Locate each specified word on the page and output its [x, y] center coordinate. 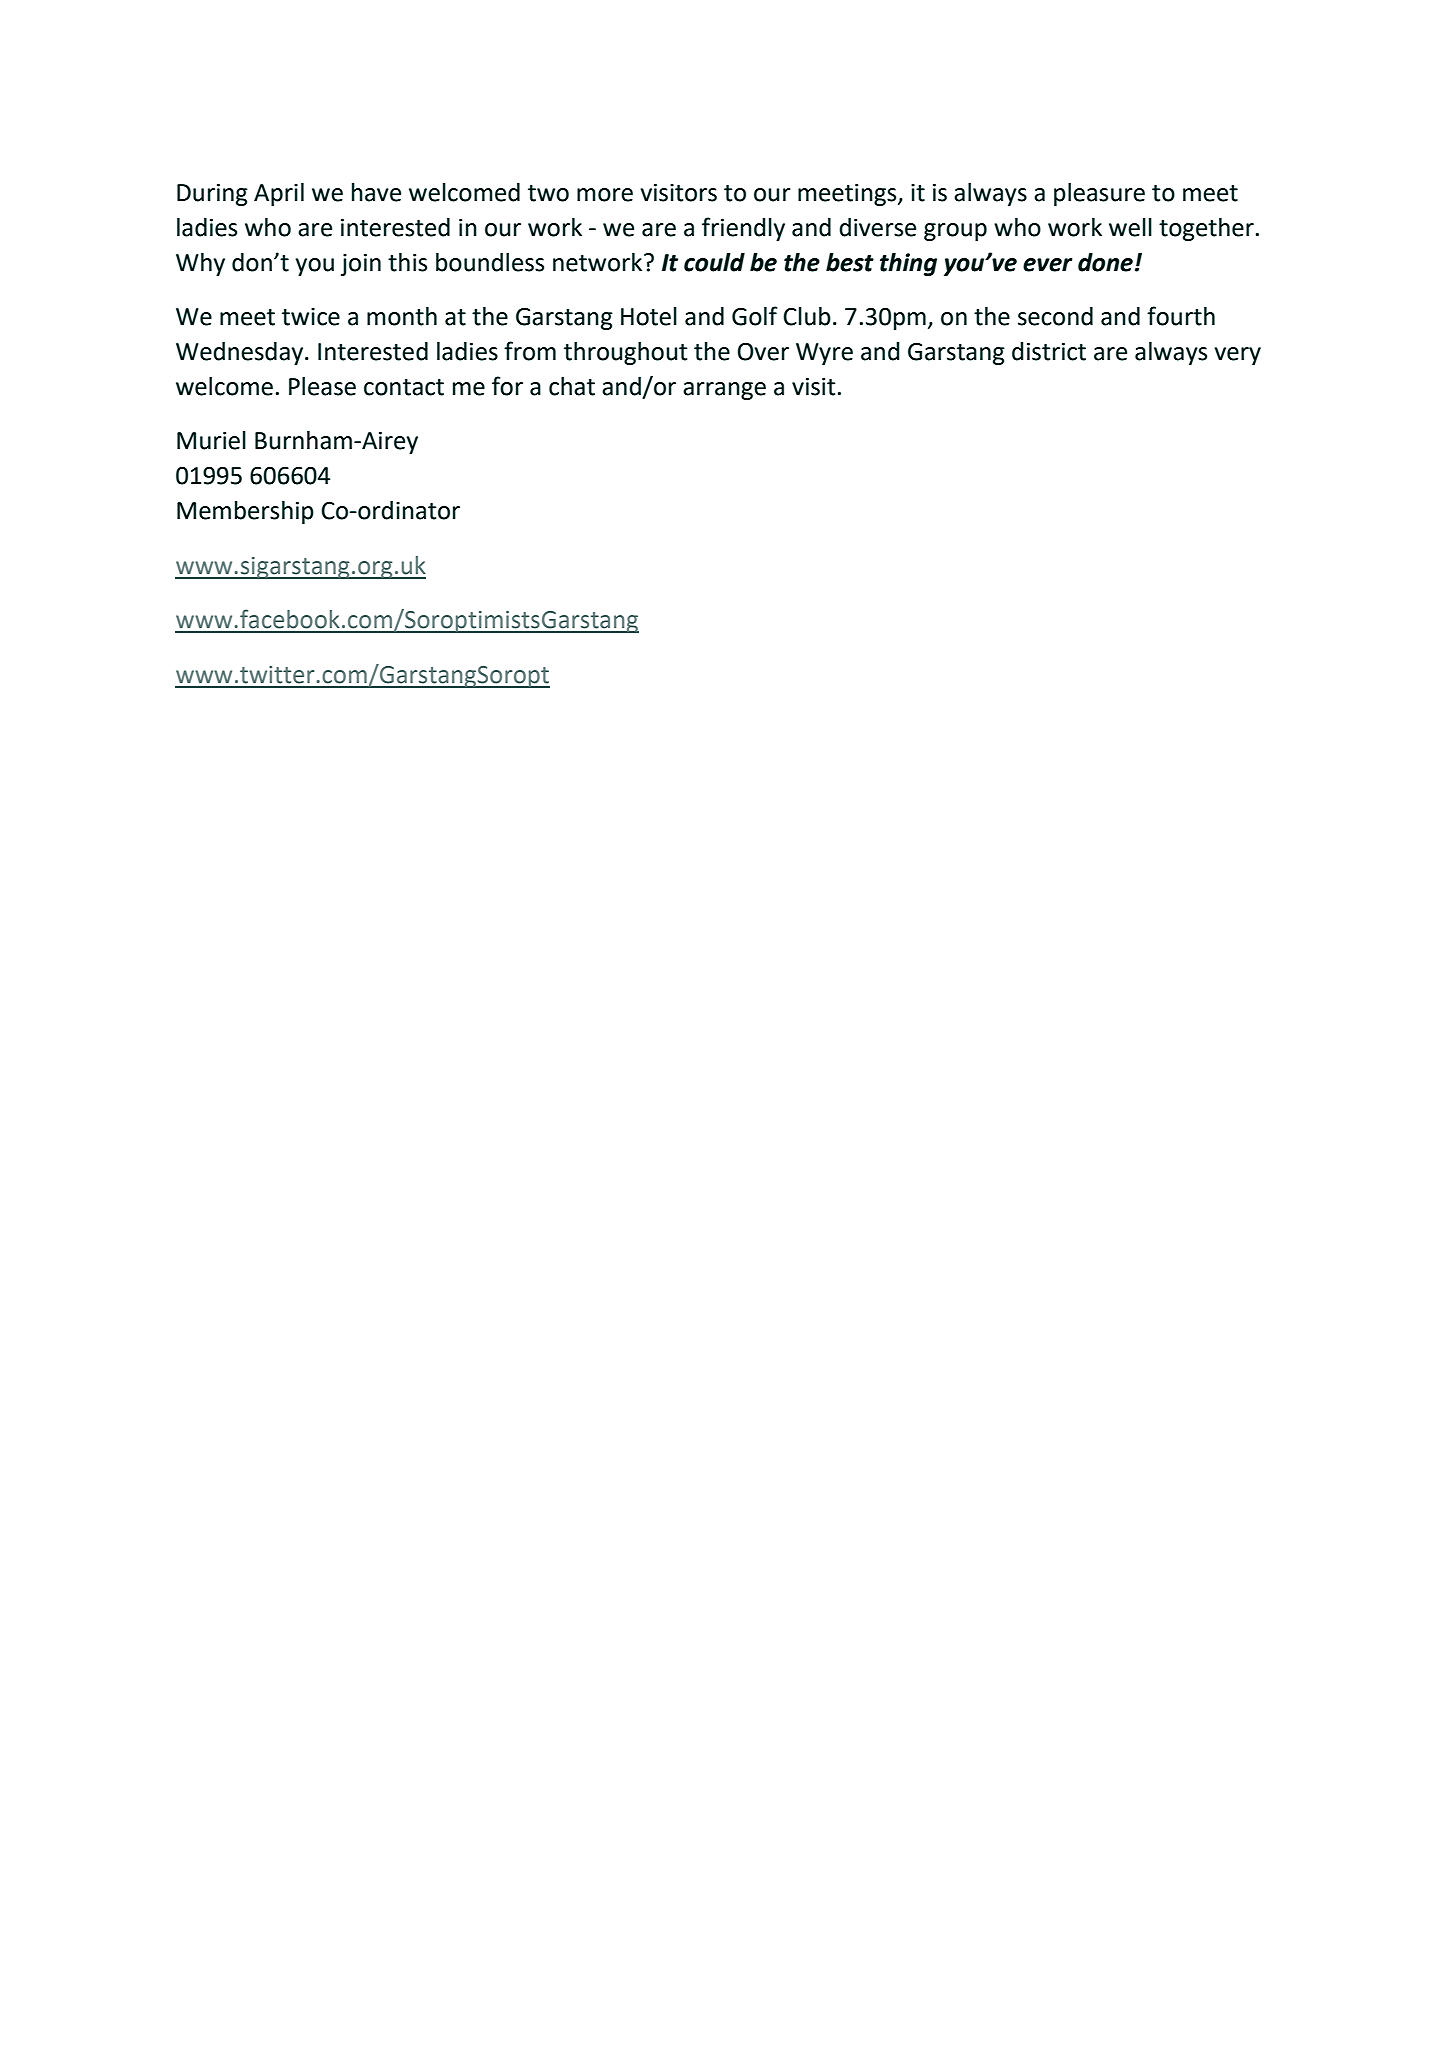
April [279, 194]
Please [322, 386]
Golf [754, 316]
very [1237, 356]
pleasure [1099, 194]
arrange [724, 391]
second [1055, 316]
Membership [245, 512]
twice [311, 317]
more [605, 195]
